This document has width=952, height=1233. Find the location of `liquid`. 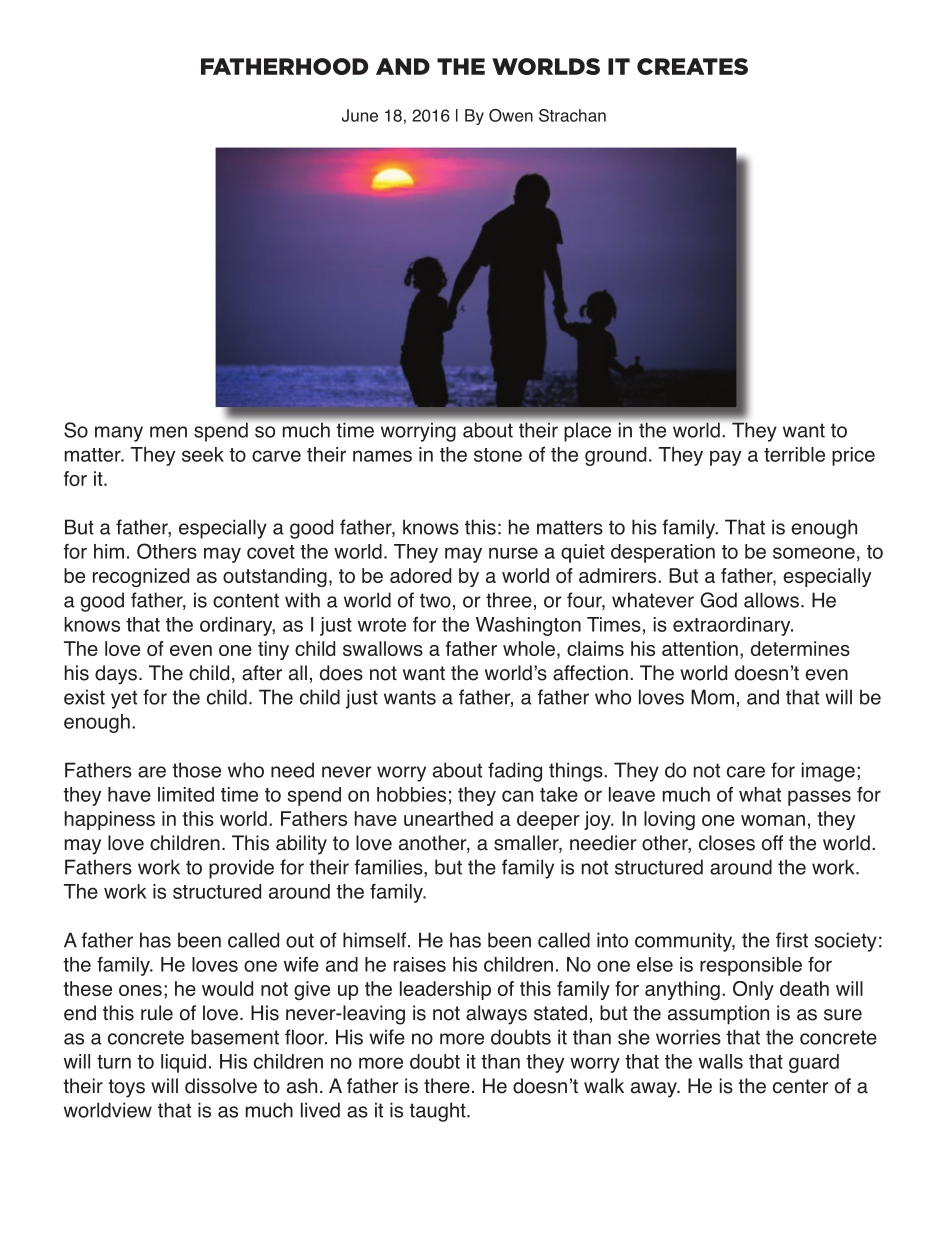

liquid is located at coordinates (183, 1063).
